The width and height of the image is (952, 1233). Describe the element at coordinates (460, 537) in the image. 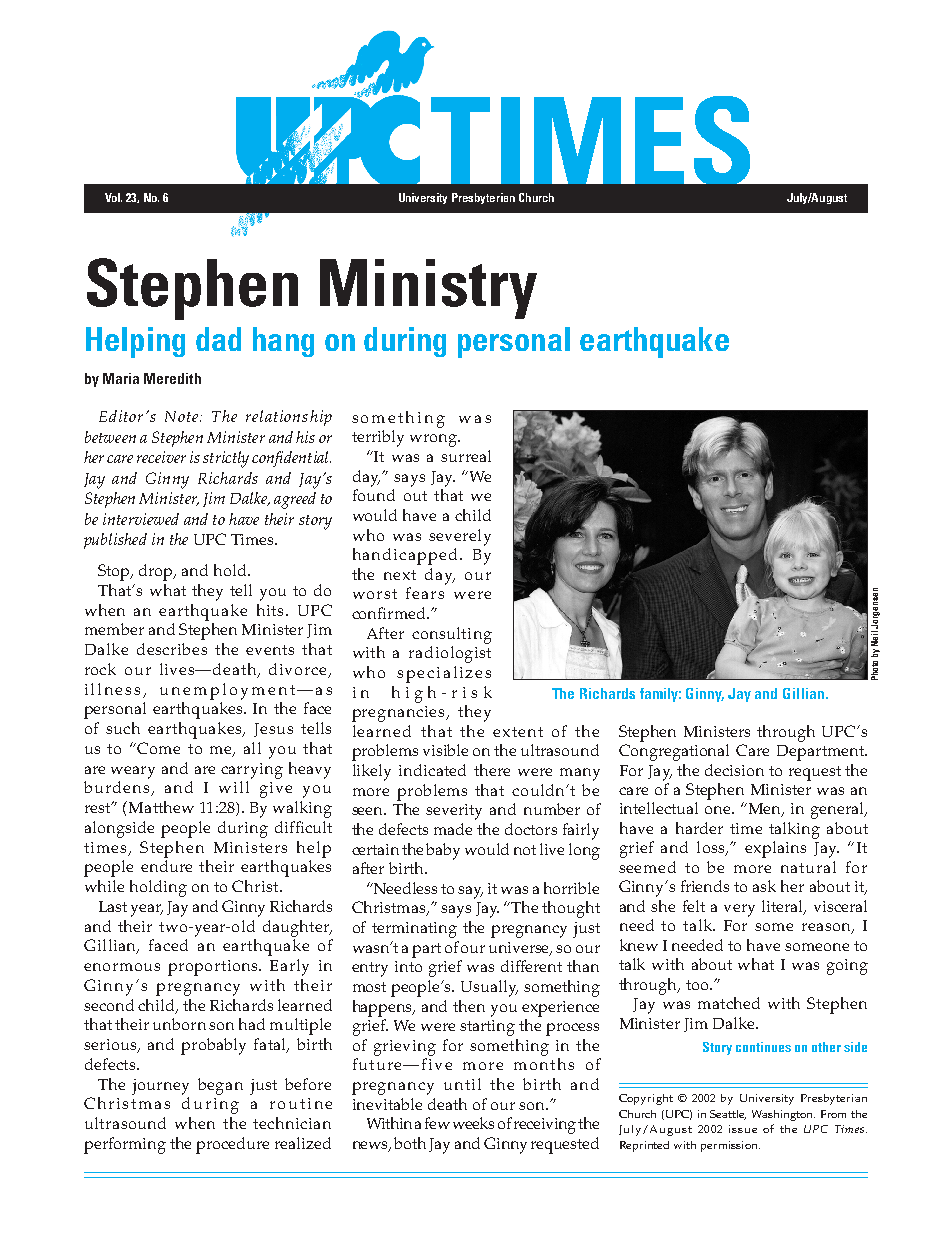

I see `severely` at that location.
